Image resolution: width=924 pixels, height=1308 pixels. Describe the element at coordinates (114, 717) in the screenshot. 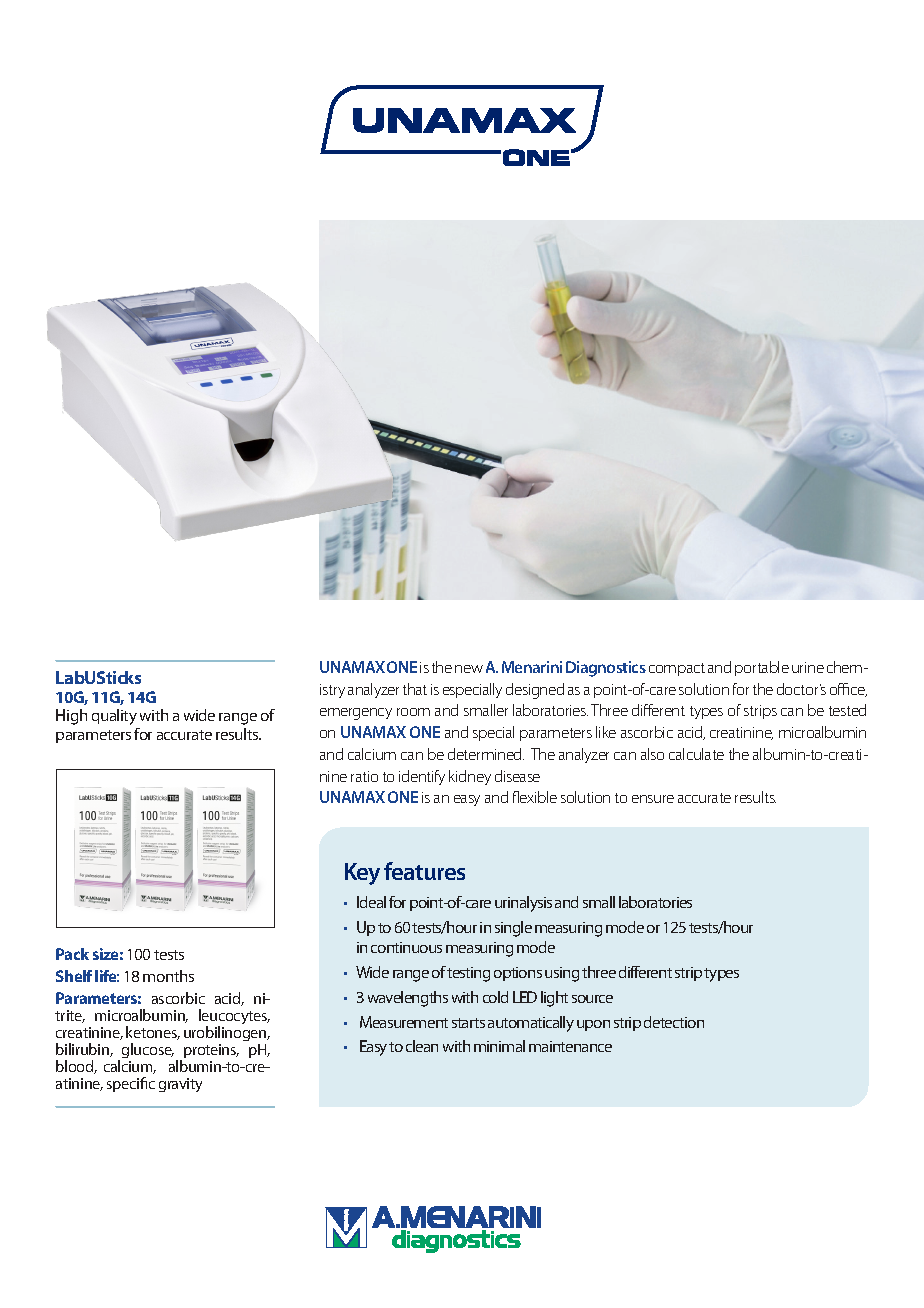

I see `quality` at that location.
